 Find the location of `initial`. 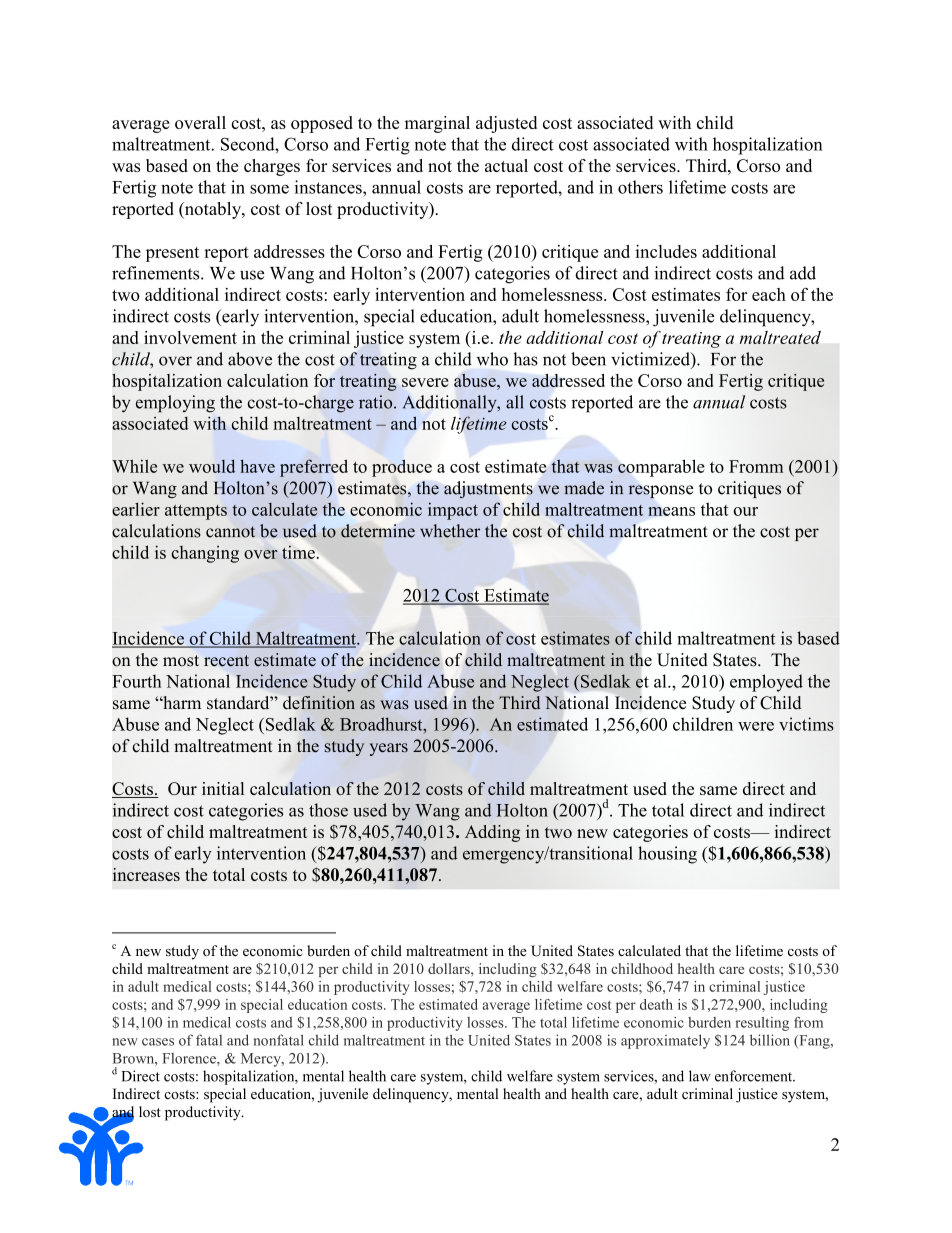

initial is located at coordinates (223, 788).
